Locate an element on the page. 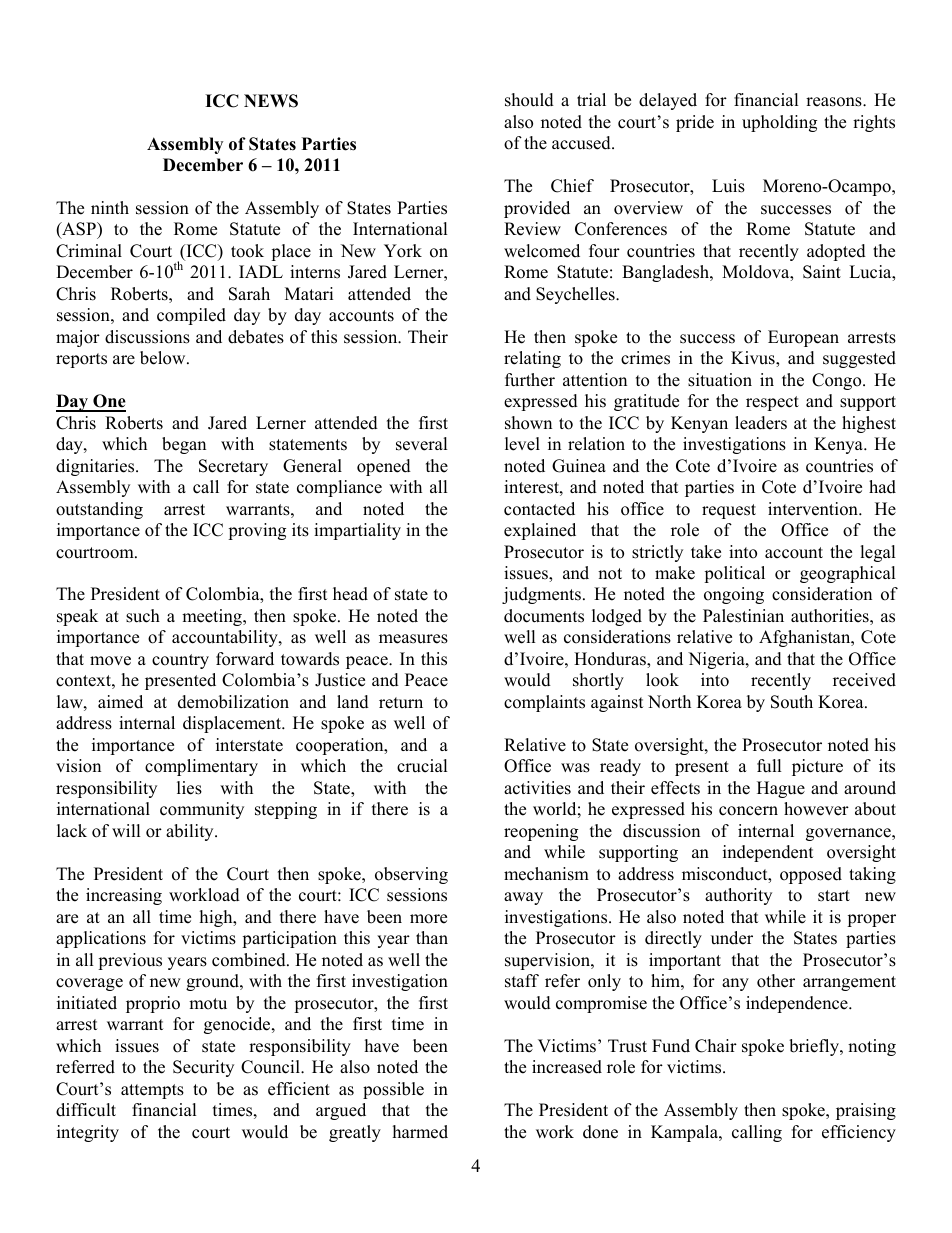 The image size is (952, 1233). harmed is located at coordinates (420, 1132).
